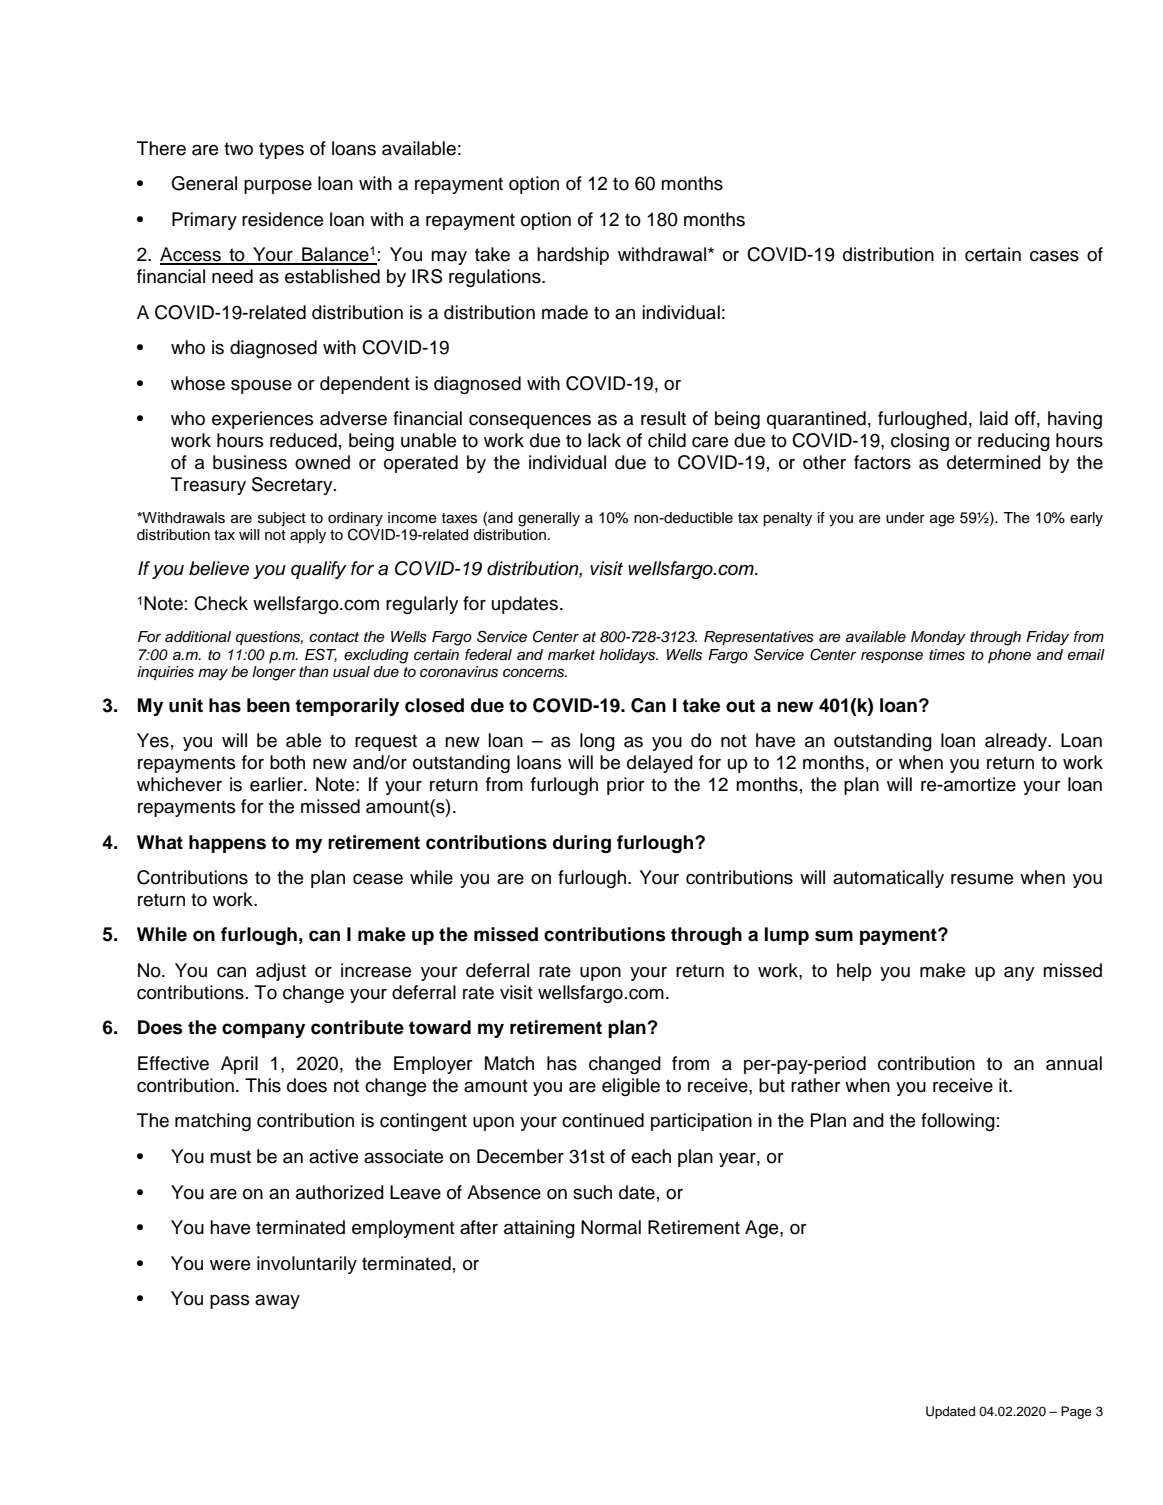  What do you see at coordinates (277, 784) in the document?
I see `earlier` at bounding box center [277, 784].
